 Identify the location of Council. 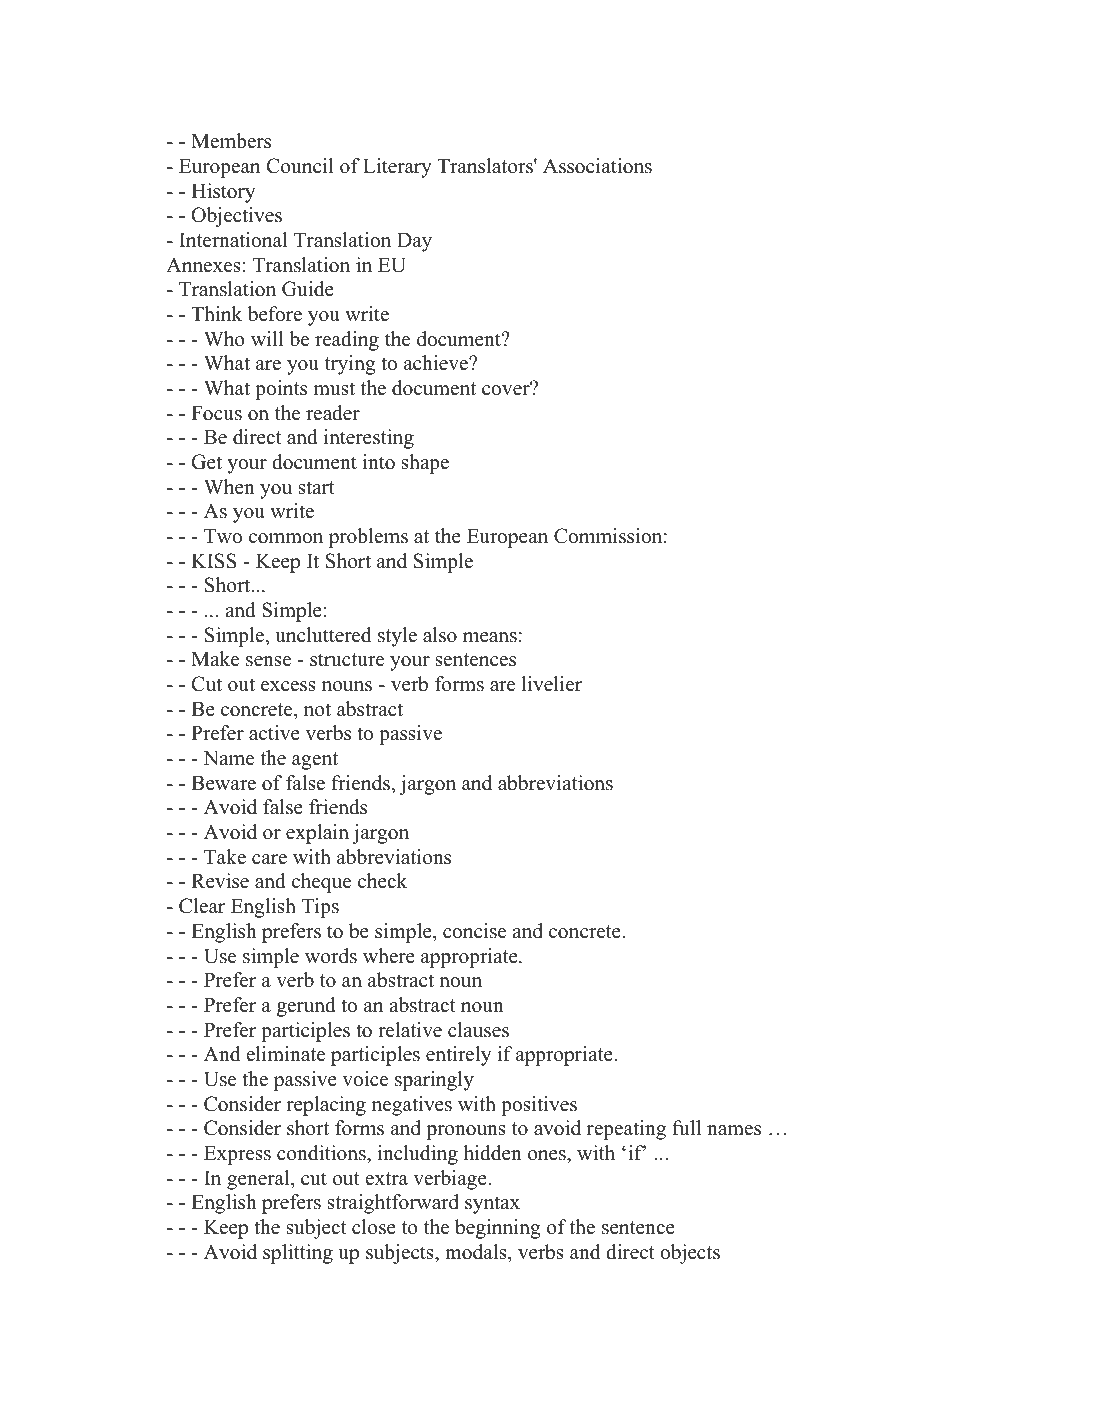
(300, 166).
